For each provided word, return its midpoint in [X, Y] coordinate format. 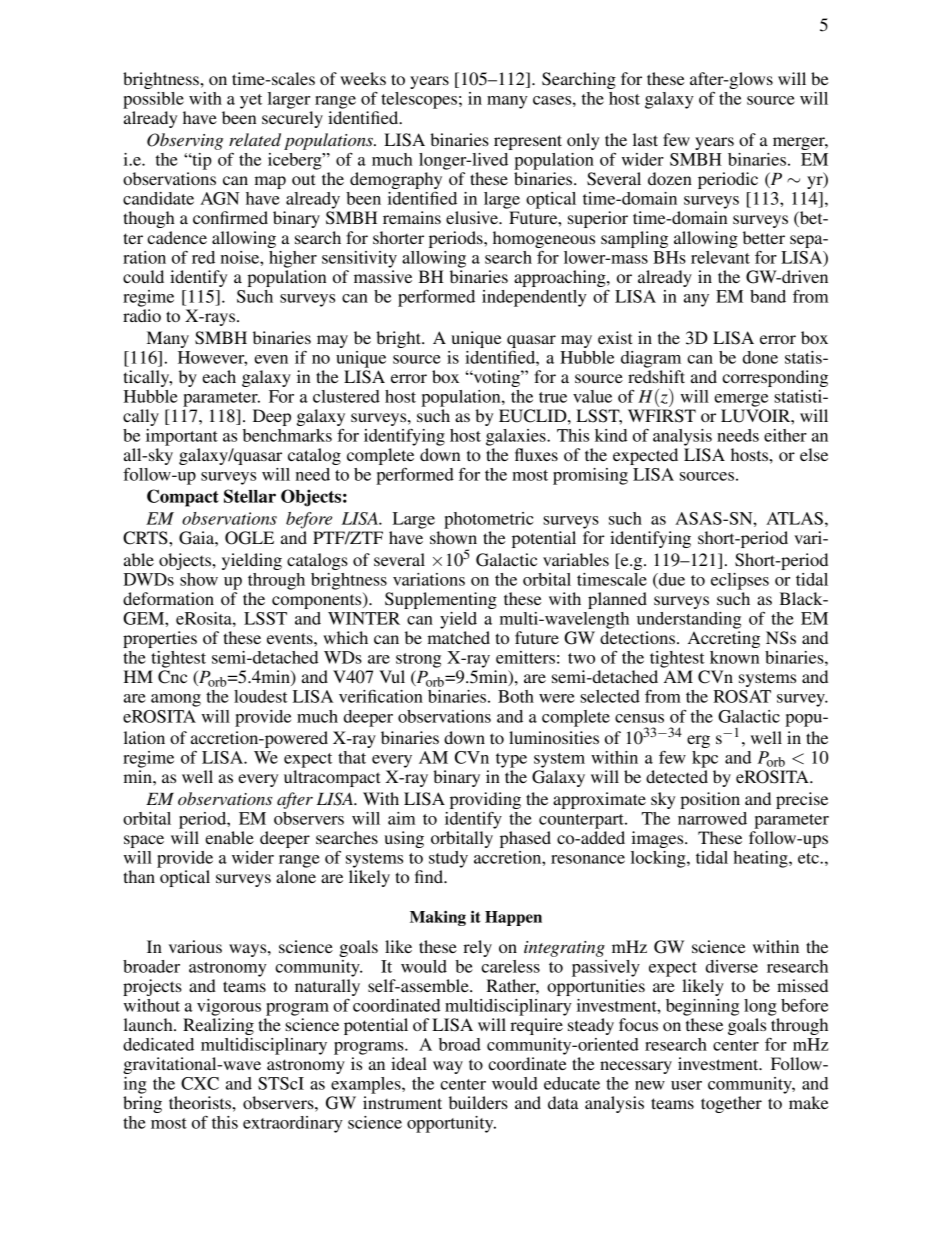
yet [251, 101]
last [645, 139]
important [182, 437]
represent [528, 142]
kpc [705, 759]
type [511, 760]
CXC [200, 1083]
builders [478, 1102]
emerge [741, 400]
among [176, 700]
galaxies [517, 437]
